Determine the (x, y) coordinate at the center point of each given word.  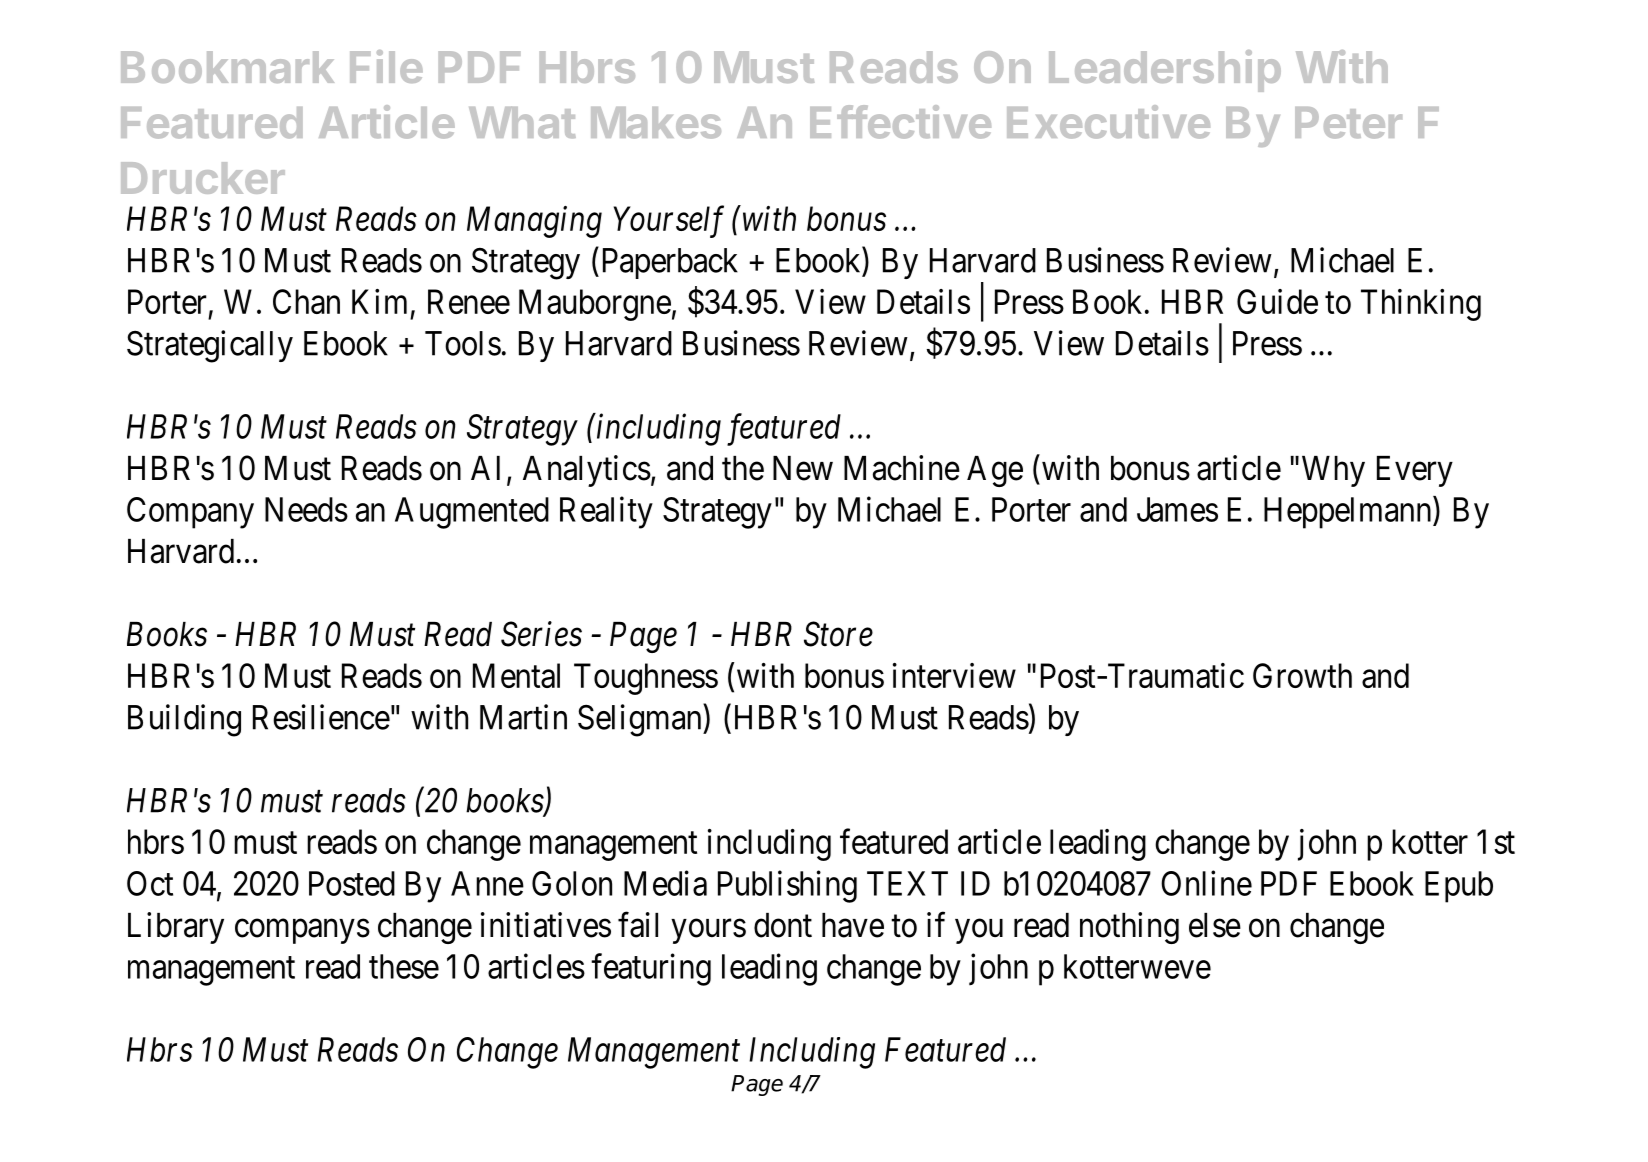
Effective (900, 122)
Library (176, 928)
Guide (1277, 301)
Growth (1302, 675)
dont (783, 925)
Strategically (210, 346)
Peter (1348, 123)
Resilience (321, 717)
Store (838, 634)
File (386, 66)
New (803, 468)
